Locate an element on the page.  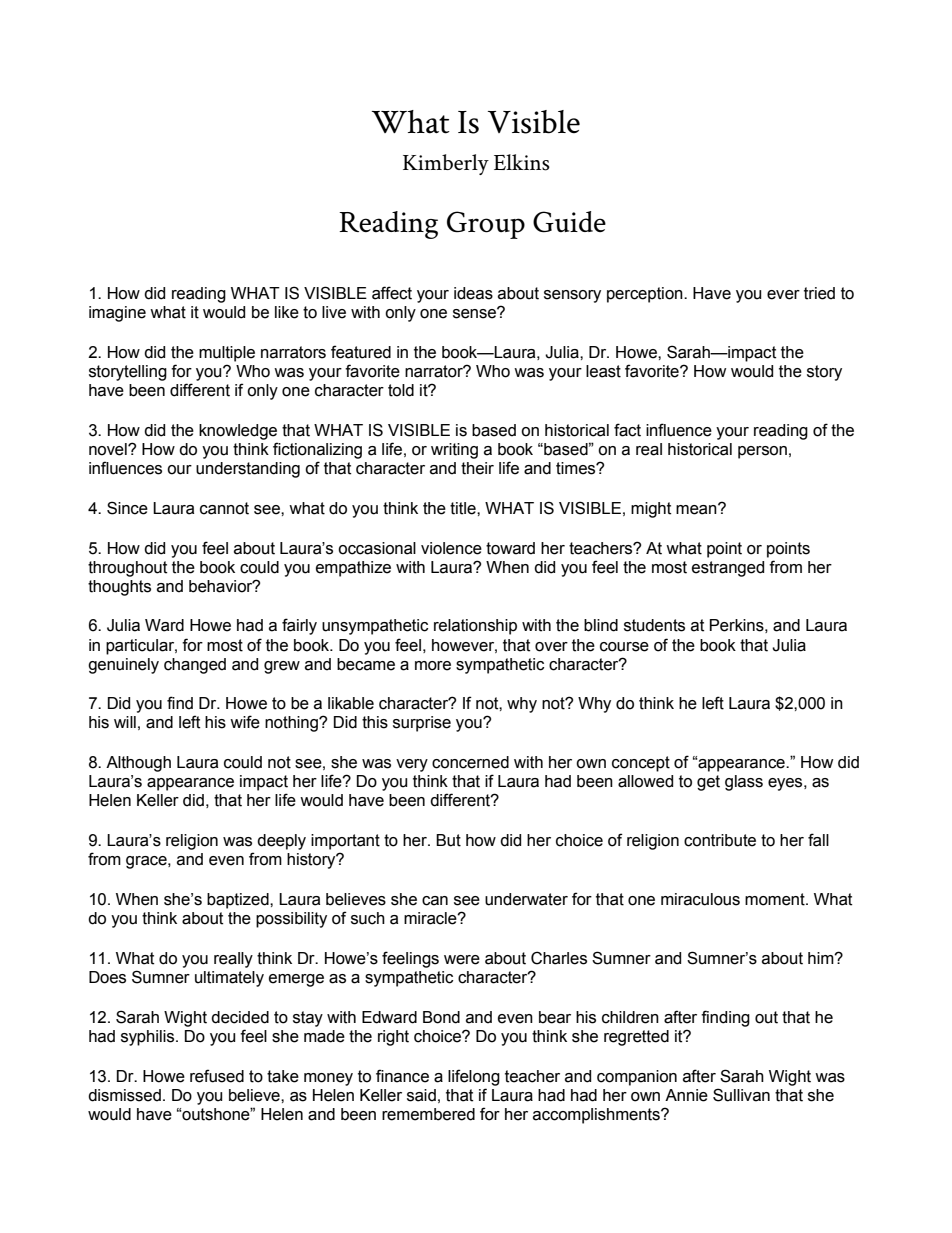
relationship is located at coordinates (475, 627).
